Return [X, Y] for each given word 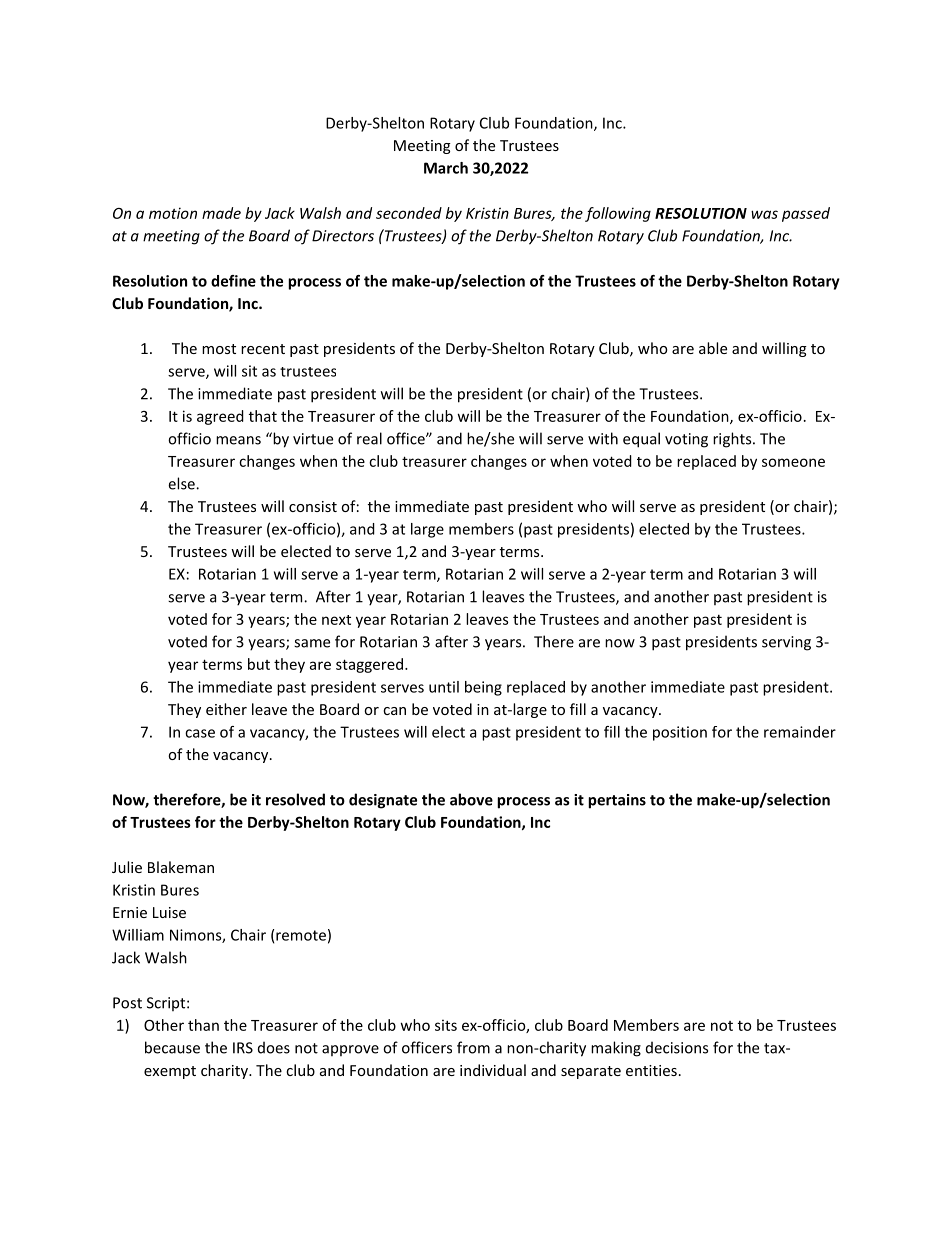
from [473, 1047]
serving [786, 643]
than [203, 1025]
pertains [617, 801]
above [471, 799]
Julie [127, 867]
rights [733, 440]
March [446, 168]
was [764, 214]
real [369, 438]
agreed [220, 417]
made [221, 213]
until [444, 687]
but [259, 664]
